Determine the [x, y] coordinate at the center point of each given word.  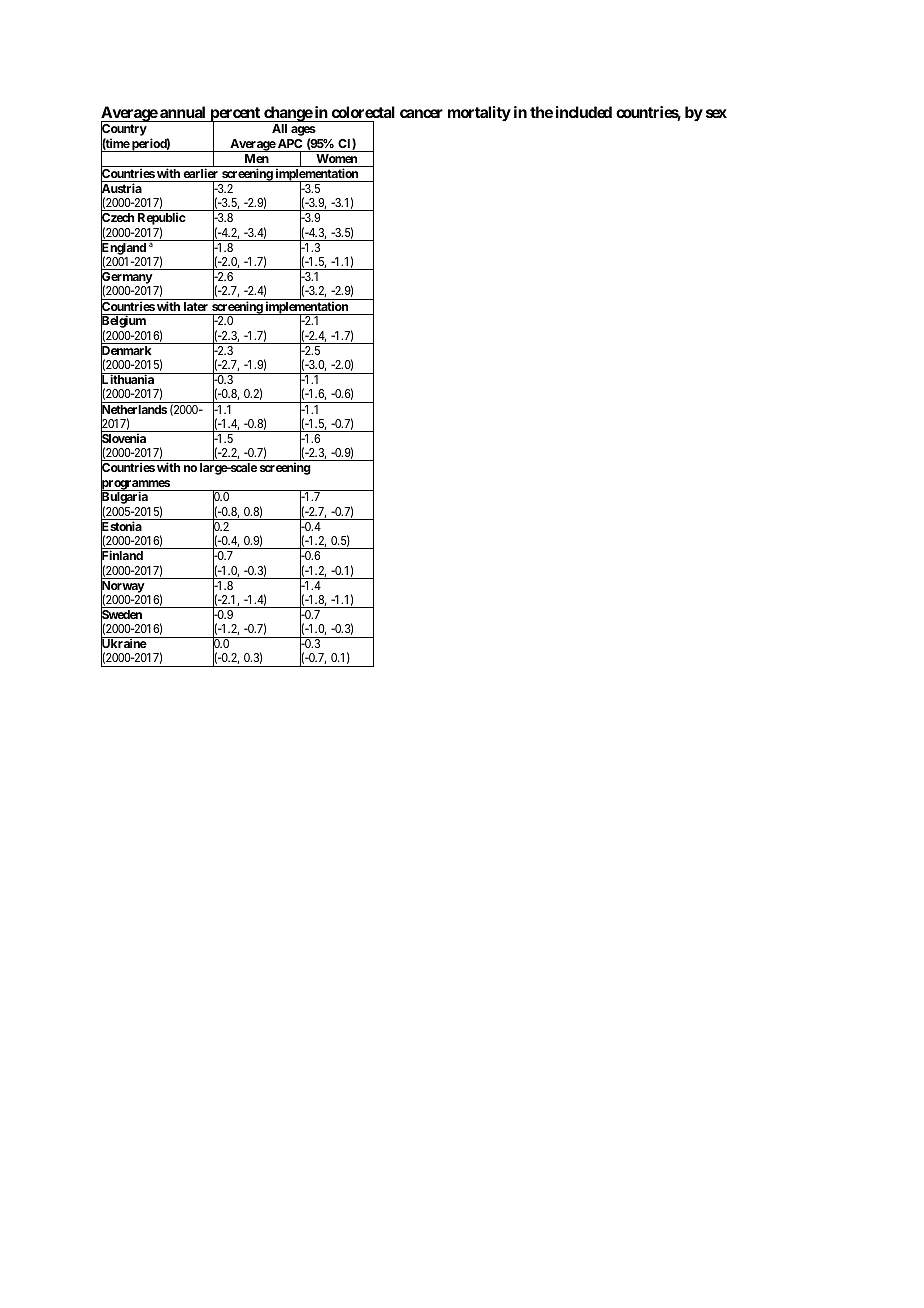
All [279, 128]
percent [235, 115]
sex [716, 113]
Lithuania [128, 380]
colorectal [363, 112]
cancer [421, 113]
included [584, 112]
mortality [479, 113]
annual [182, 112]
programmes [136, 485]
